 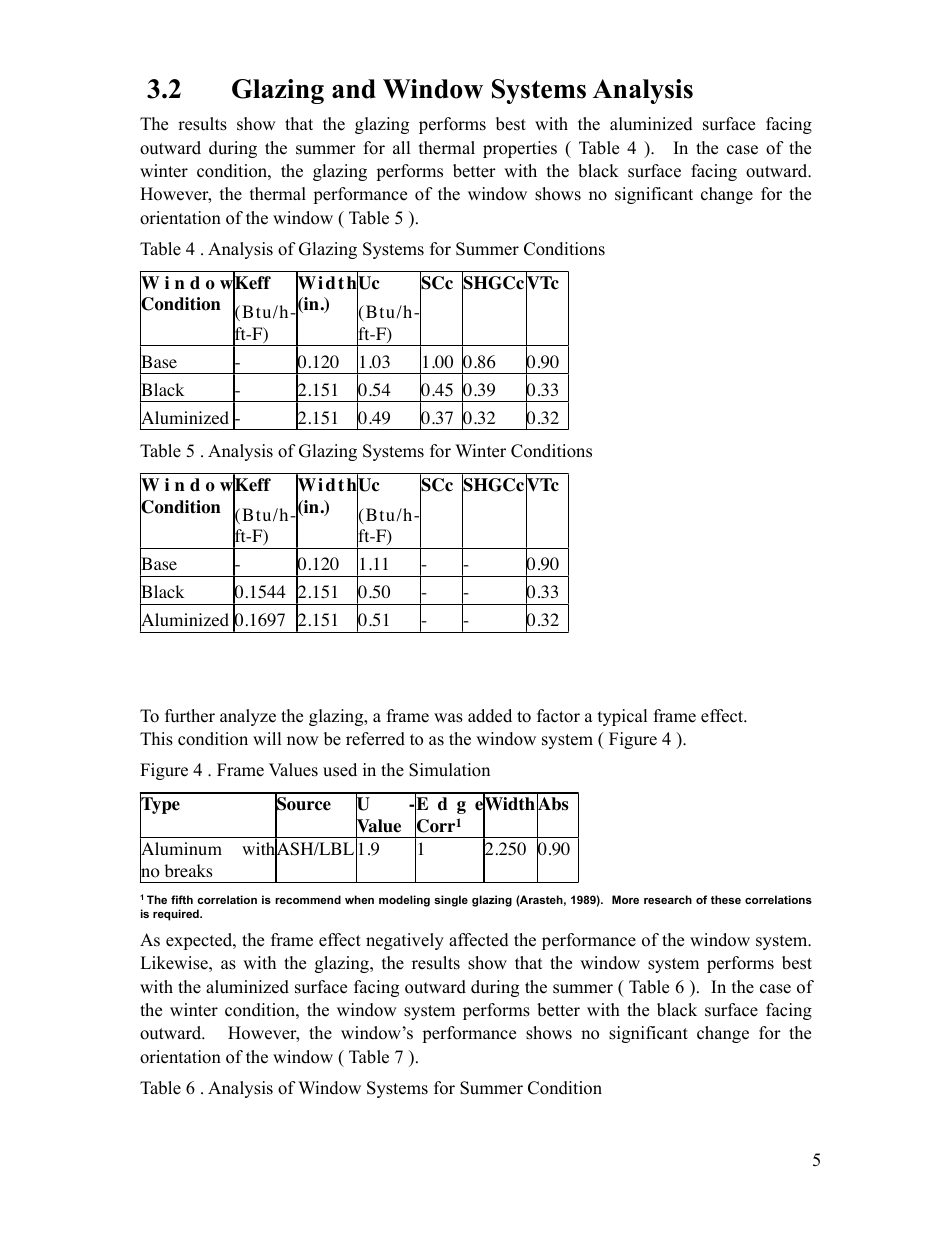 What do you see at coordinates (354, 89) in the screenshot?
I see `and` at bounding box center [354, 89].
